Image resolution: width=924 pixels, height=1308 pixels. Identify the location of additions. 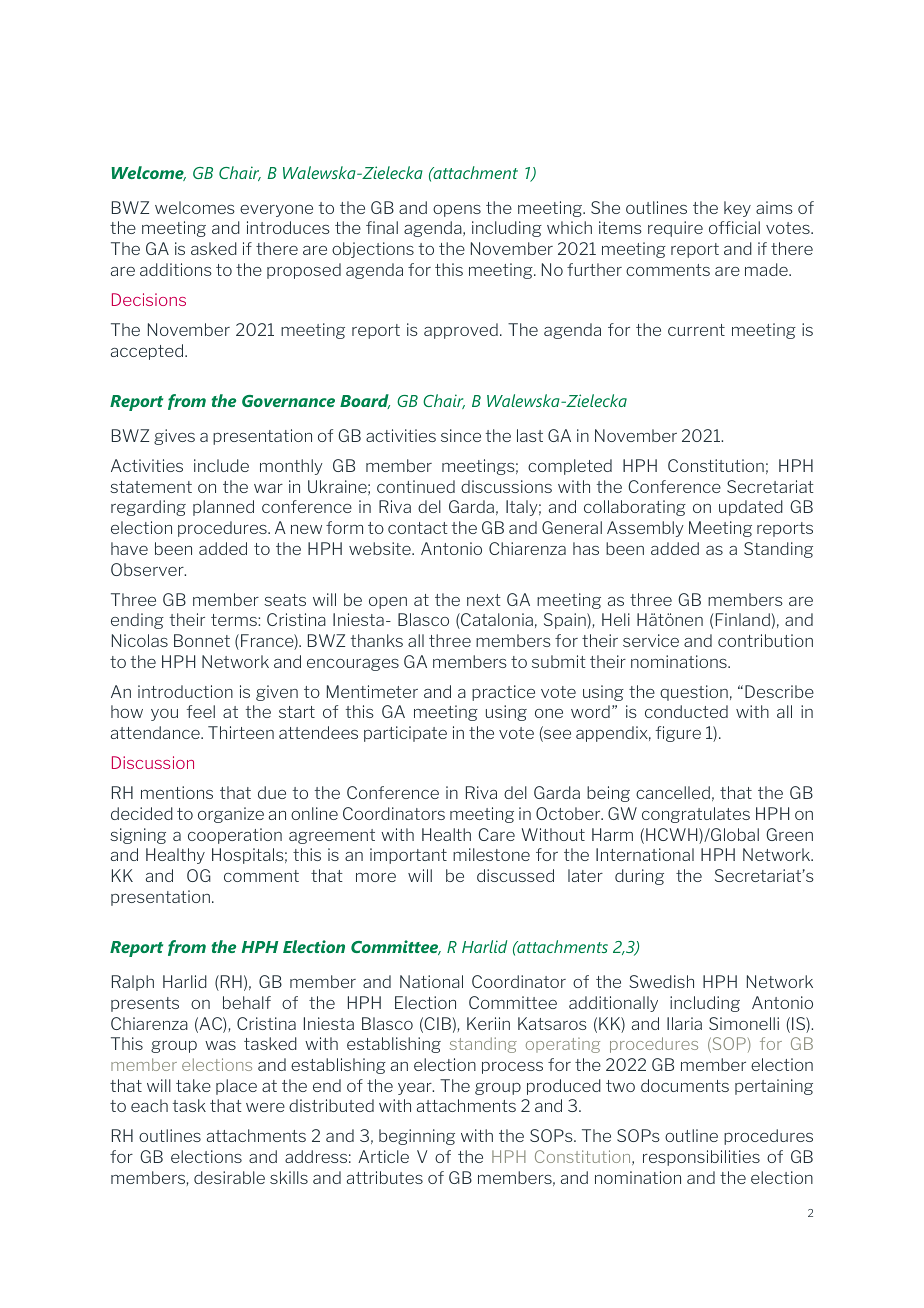
(176, 269).
